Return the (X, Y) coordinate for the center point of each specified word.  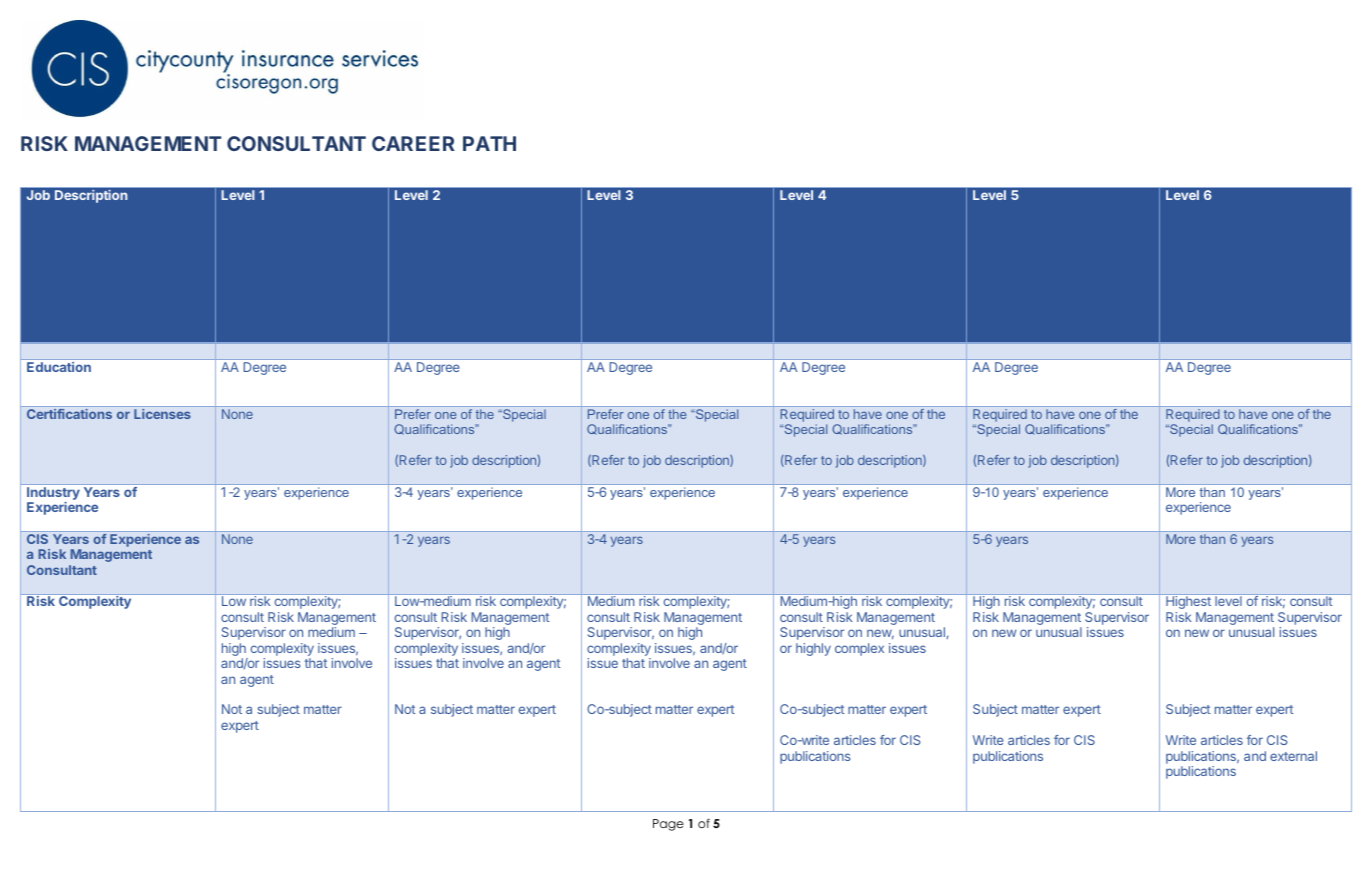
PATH (489, 143)
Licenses (162, 414)
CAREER (413, 143)
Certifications (69, 414)
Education (59, 367)
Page (668, 825)
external (1293, 756)
